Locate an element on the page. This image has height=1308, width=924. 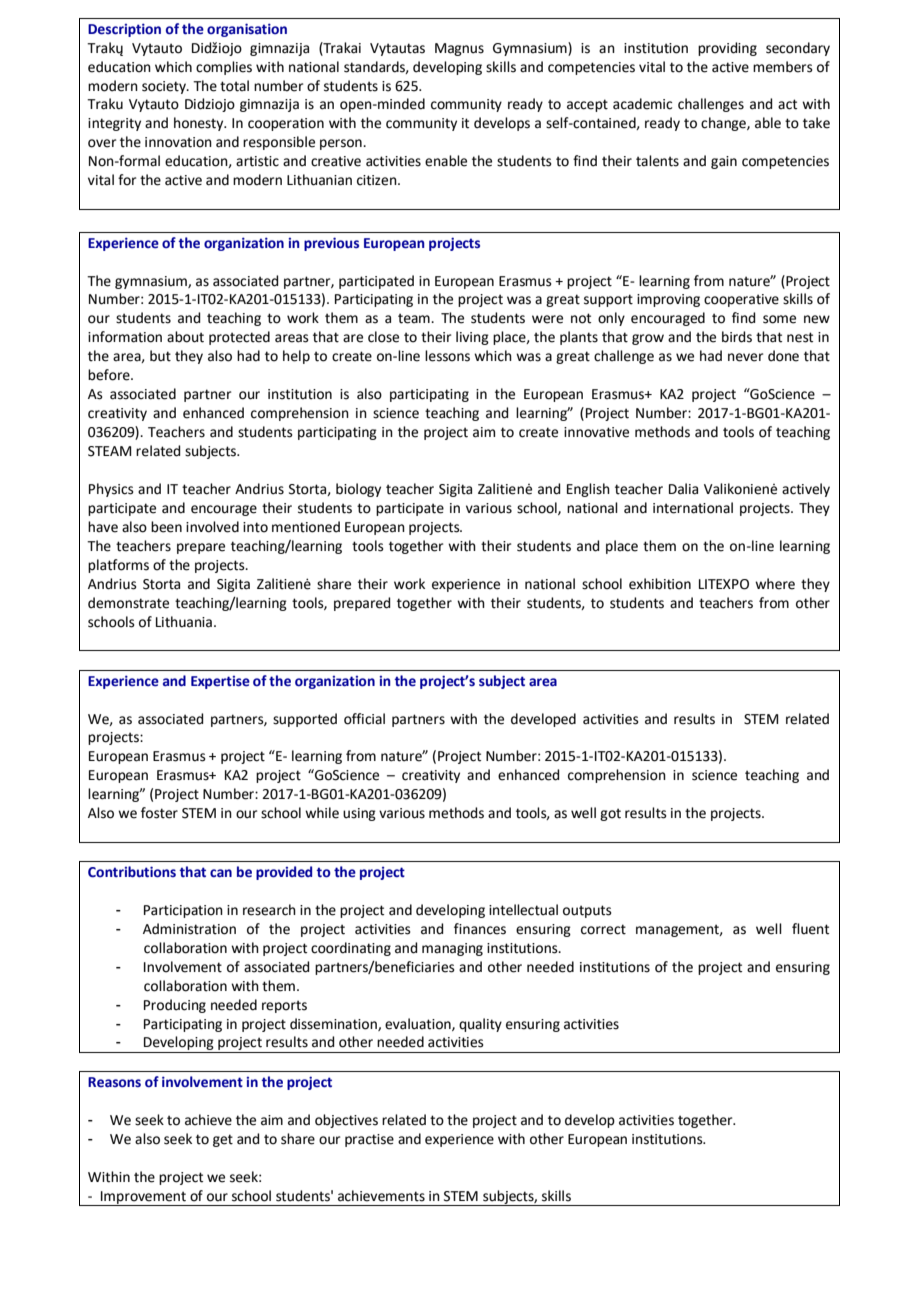
Dalia is located at coordinates (683, 489).
